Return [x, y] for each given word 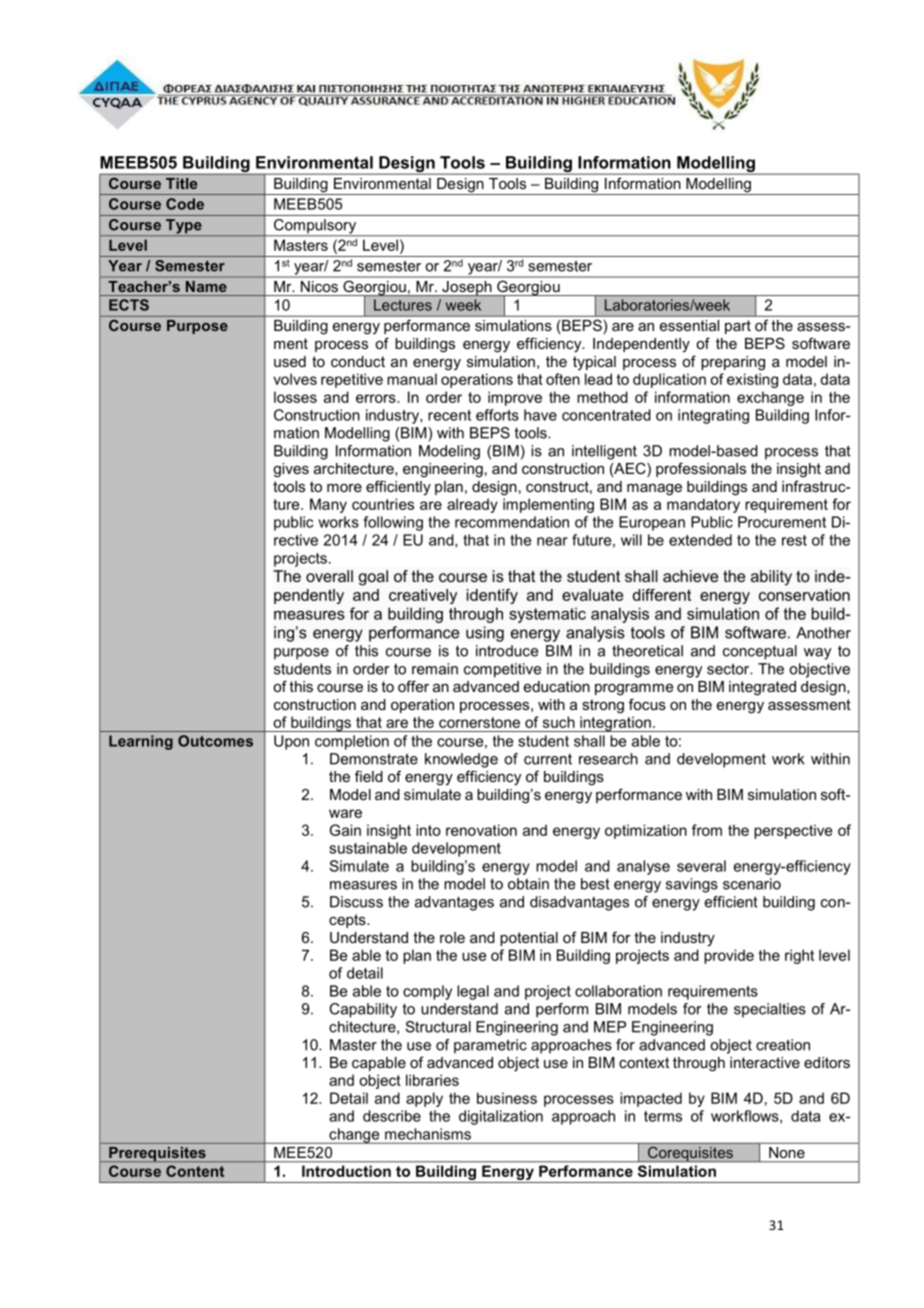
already [472, 505]
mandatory [703, 505]
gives [291, 470]
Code [185, 204]
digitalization [501, 1117]
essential [689, 325]
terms [663, 1116]
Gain [345, 830]
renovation [481, 830]
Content [195, 1171]
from [707, 830]
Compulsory [315, 227]
